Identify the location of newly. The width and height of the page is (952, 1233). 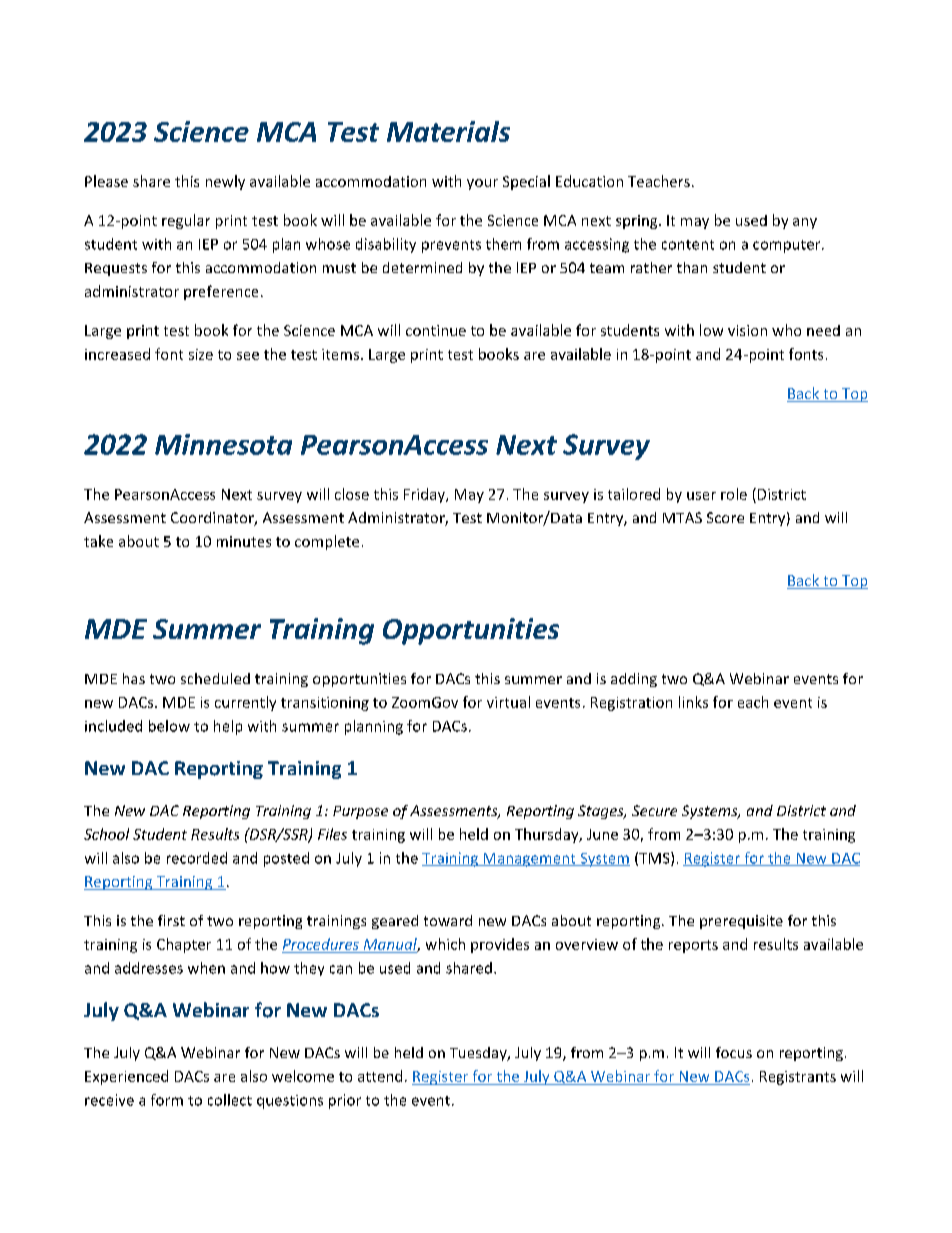
(225, 182).
